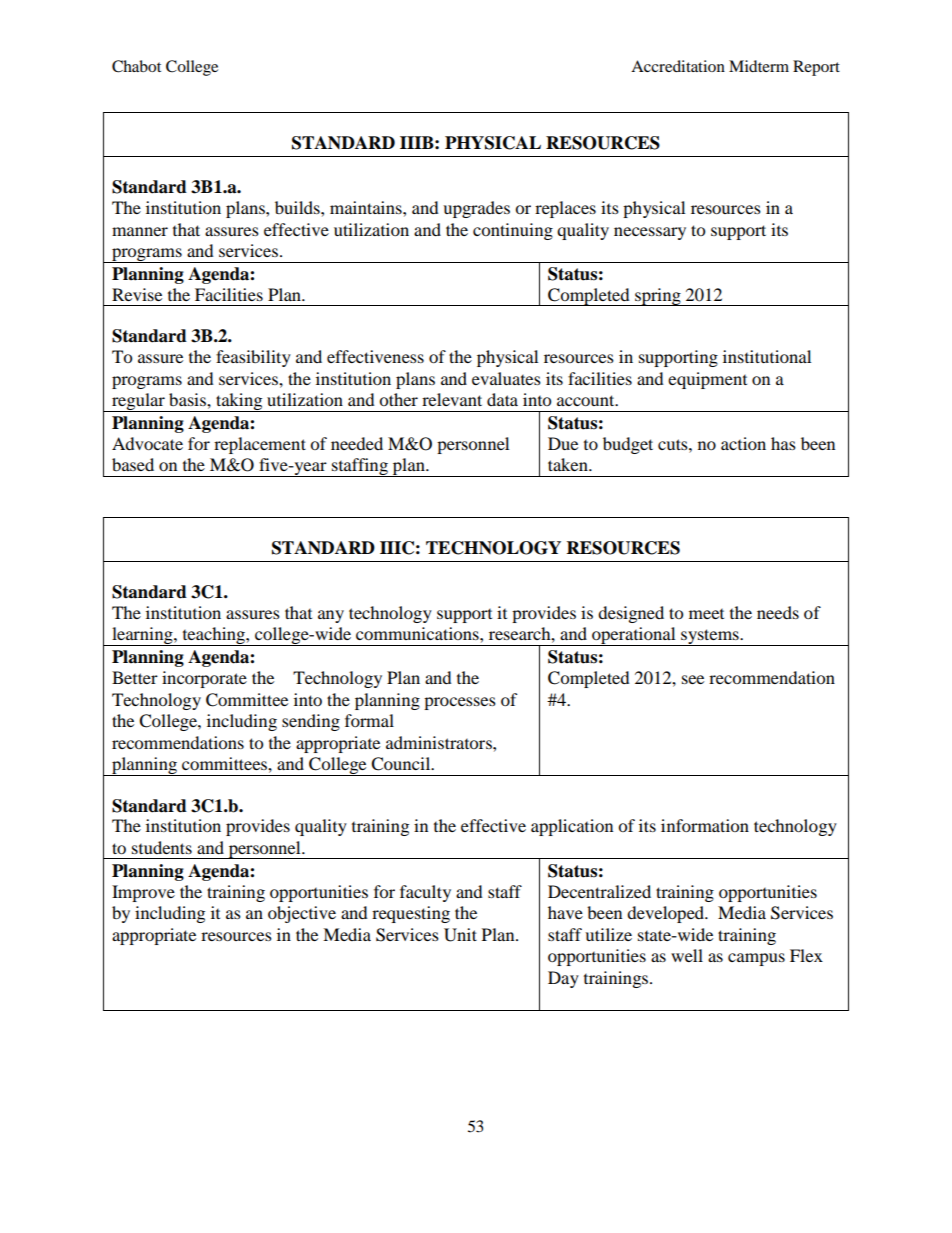 This image has height=1233, width=952. I want to click on upgrades, so click(476, 209).
